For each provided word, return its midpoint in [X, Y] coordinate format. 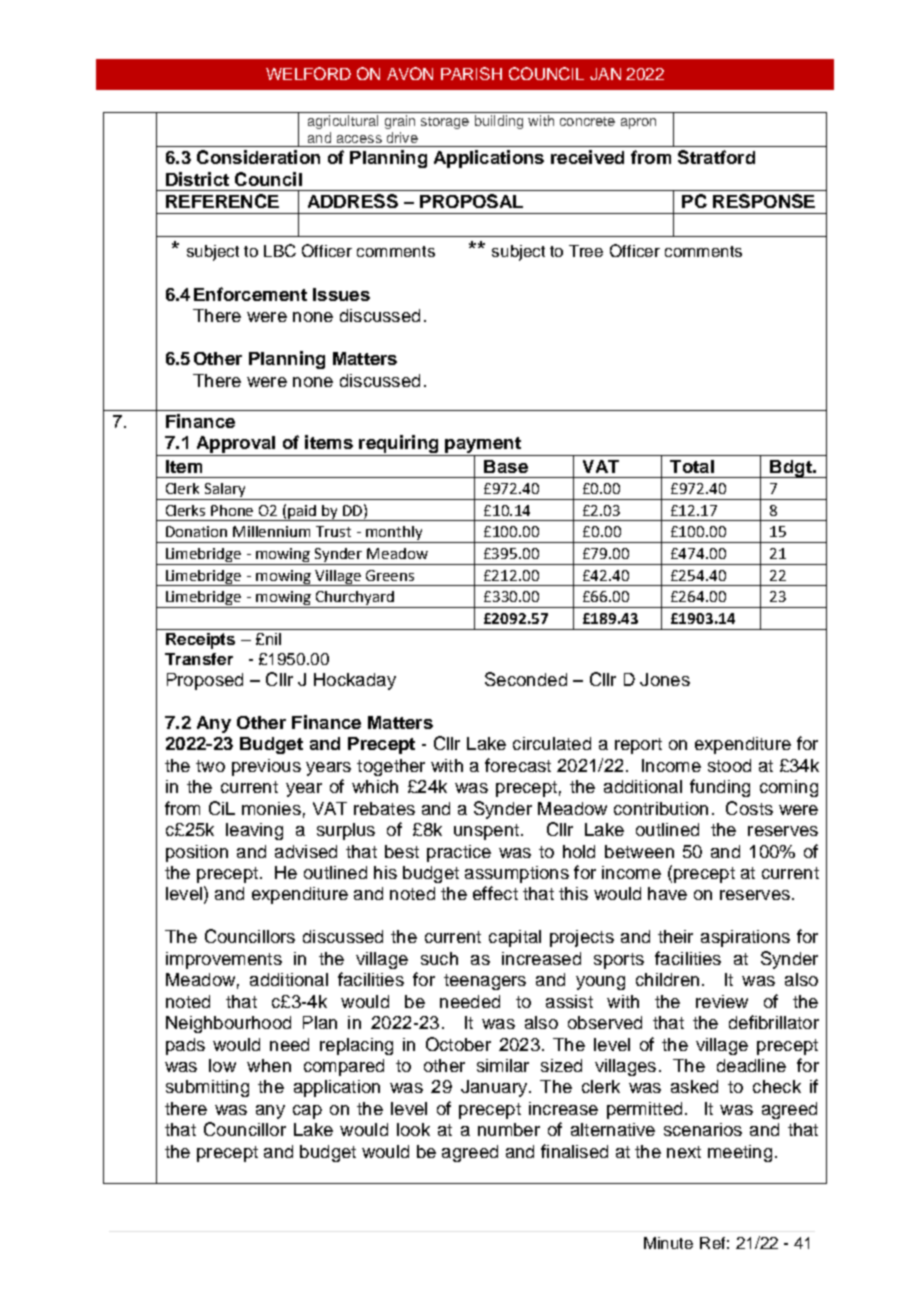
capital [515, 938]
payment [483, 446]
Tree [586, 251]
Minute [668, 1243]
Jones [665, 679]
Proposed [205, 681]
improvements [224, 960]
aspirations [745, 938]
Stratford [716, 157]
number [509, 1129]
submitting [207, 1088]
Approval [236, 444]
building [499, 122]
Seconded [526, 679]
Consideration [258, 157]
